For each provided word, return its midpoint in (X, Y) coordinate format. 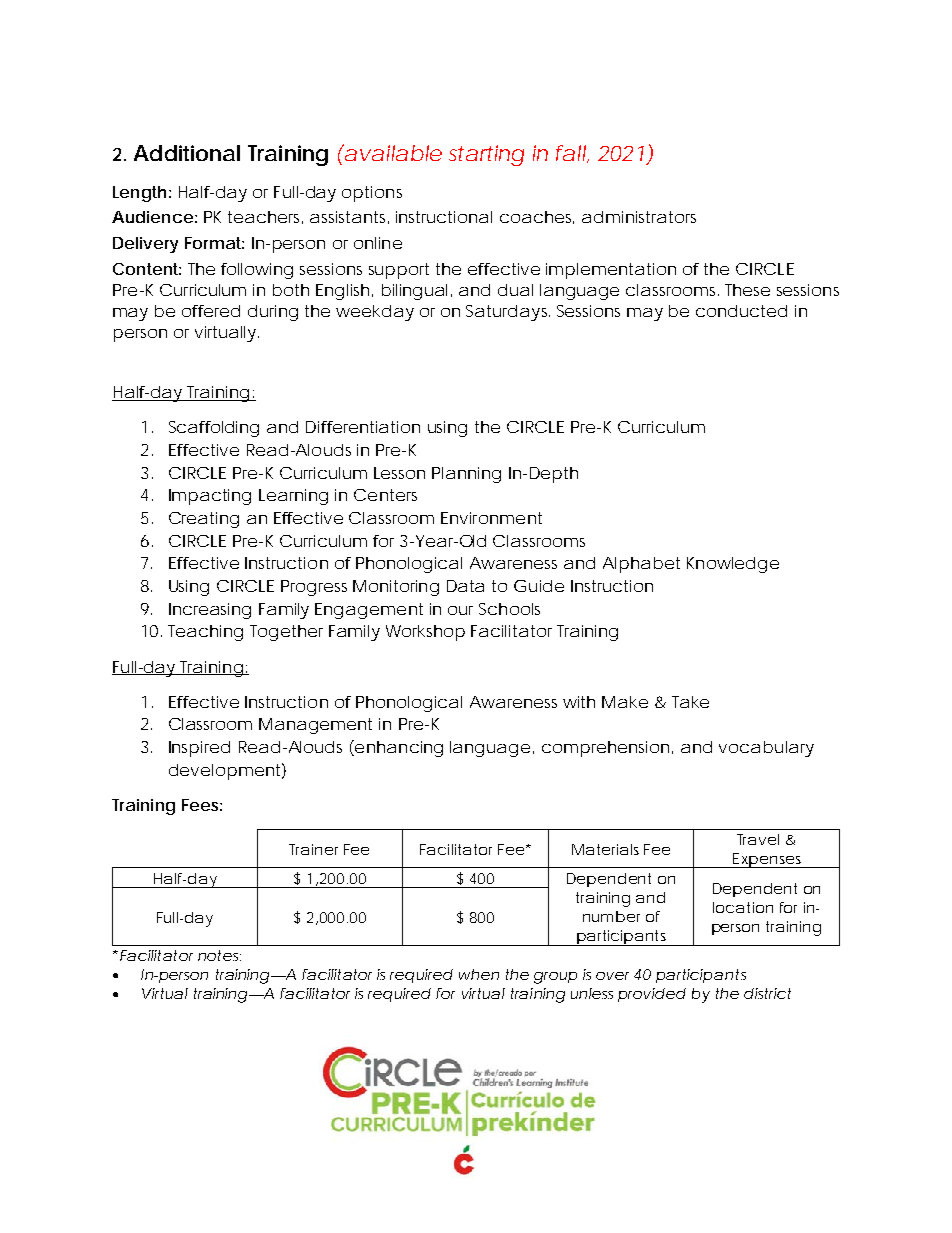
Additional (187, 153)
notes (219, 955)
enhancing (398, 748)
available (392, 152)
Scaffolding (214, 429)
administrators (639, 217)
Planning (466, 475)
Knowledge (733, 565)
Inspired (199, 749)
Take (690, 702)
